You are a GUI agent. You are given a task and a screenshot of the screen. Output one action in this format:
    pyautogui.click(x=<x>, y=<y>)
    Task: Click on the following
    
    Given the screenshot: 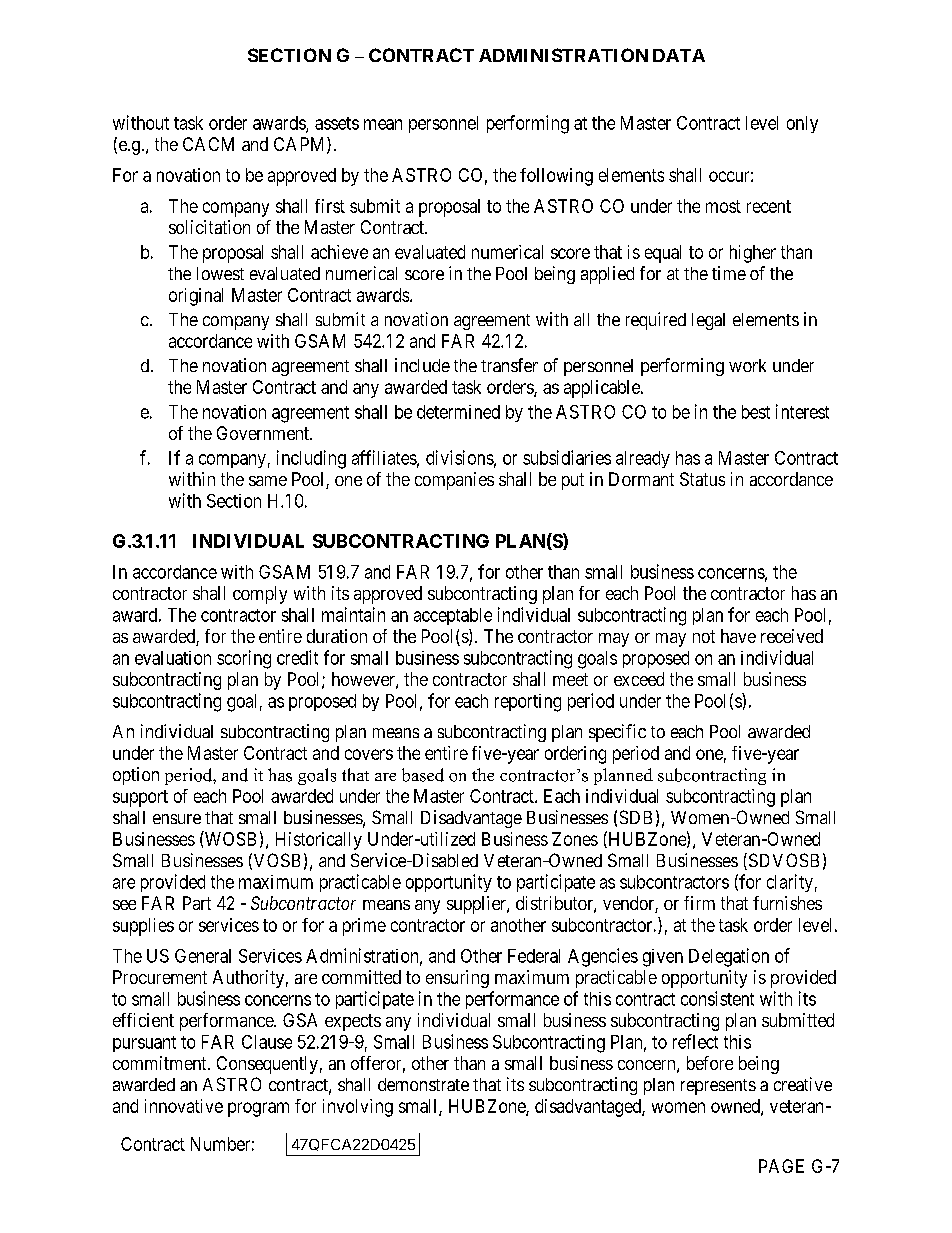 What is the action you would take?
    pyautogui.click(x=556, y=177)
